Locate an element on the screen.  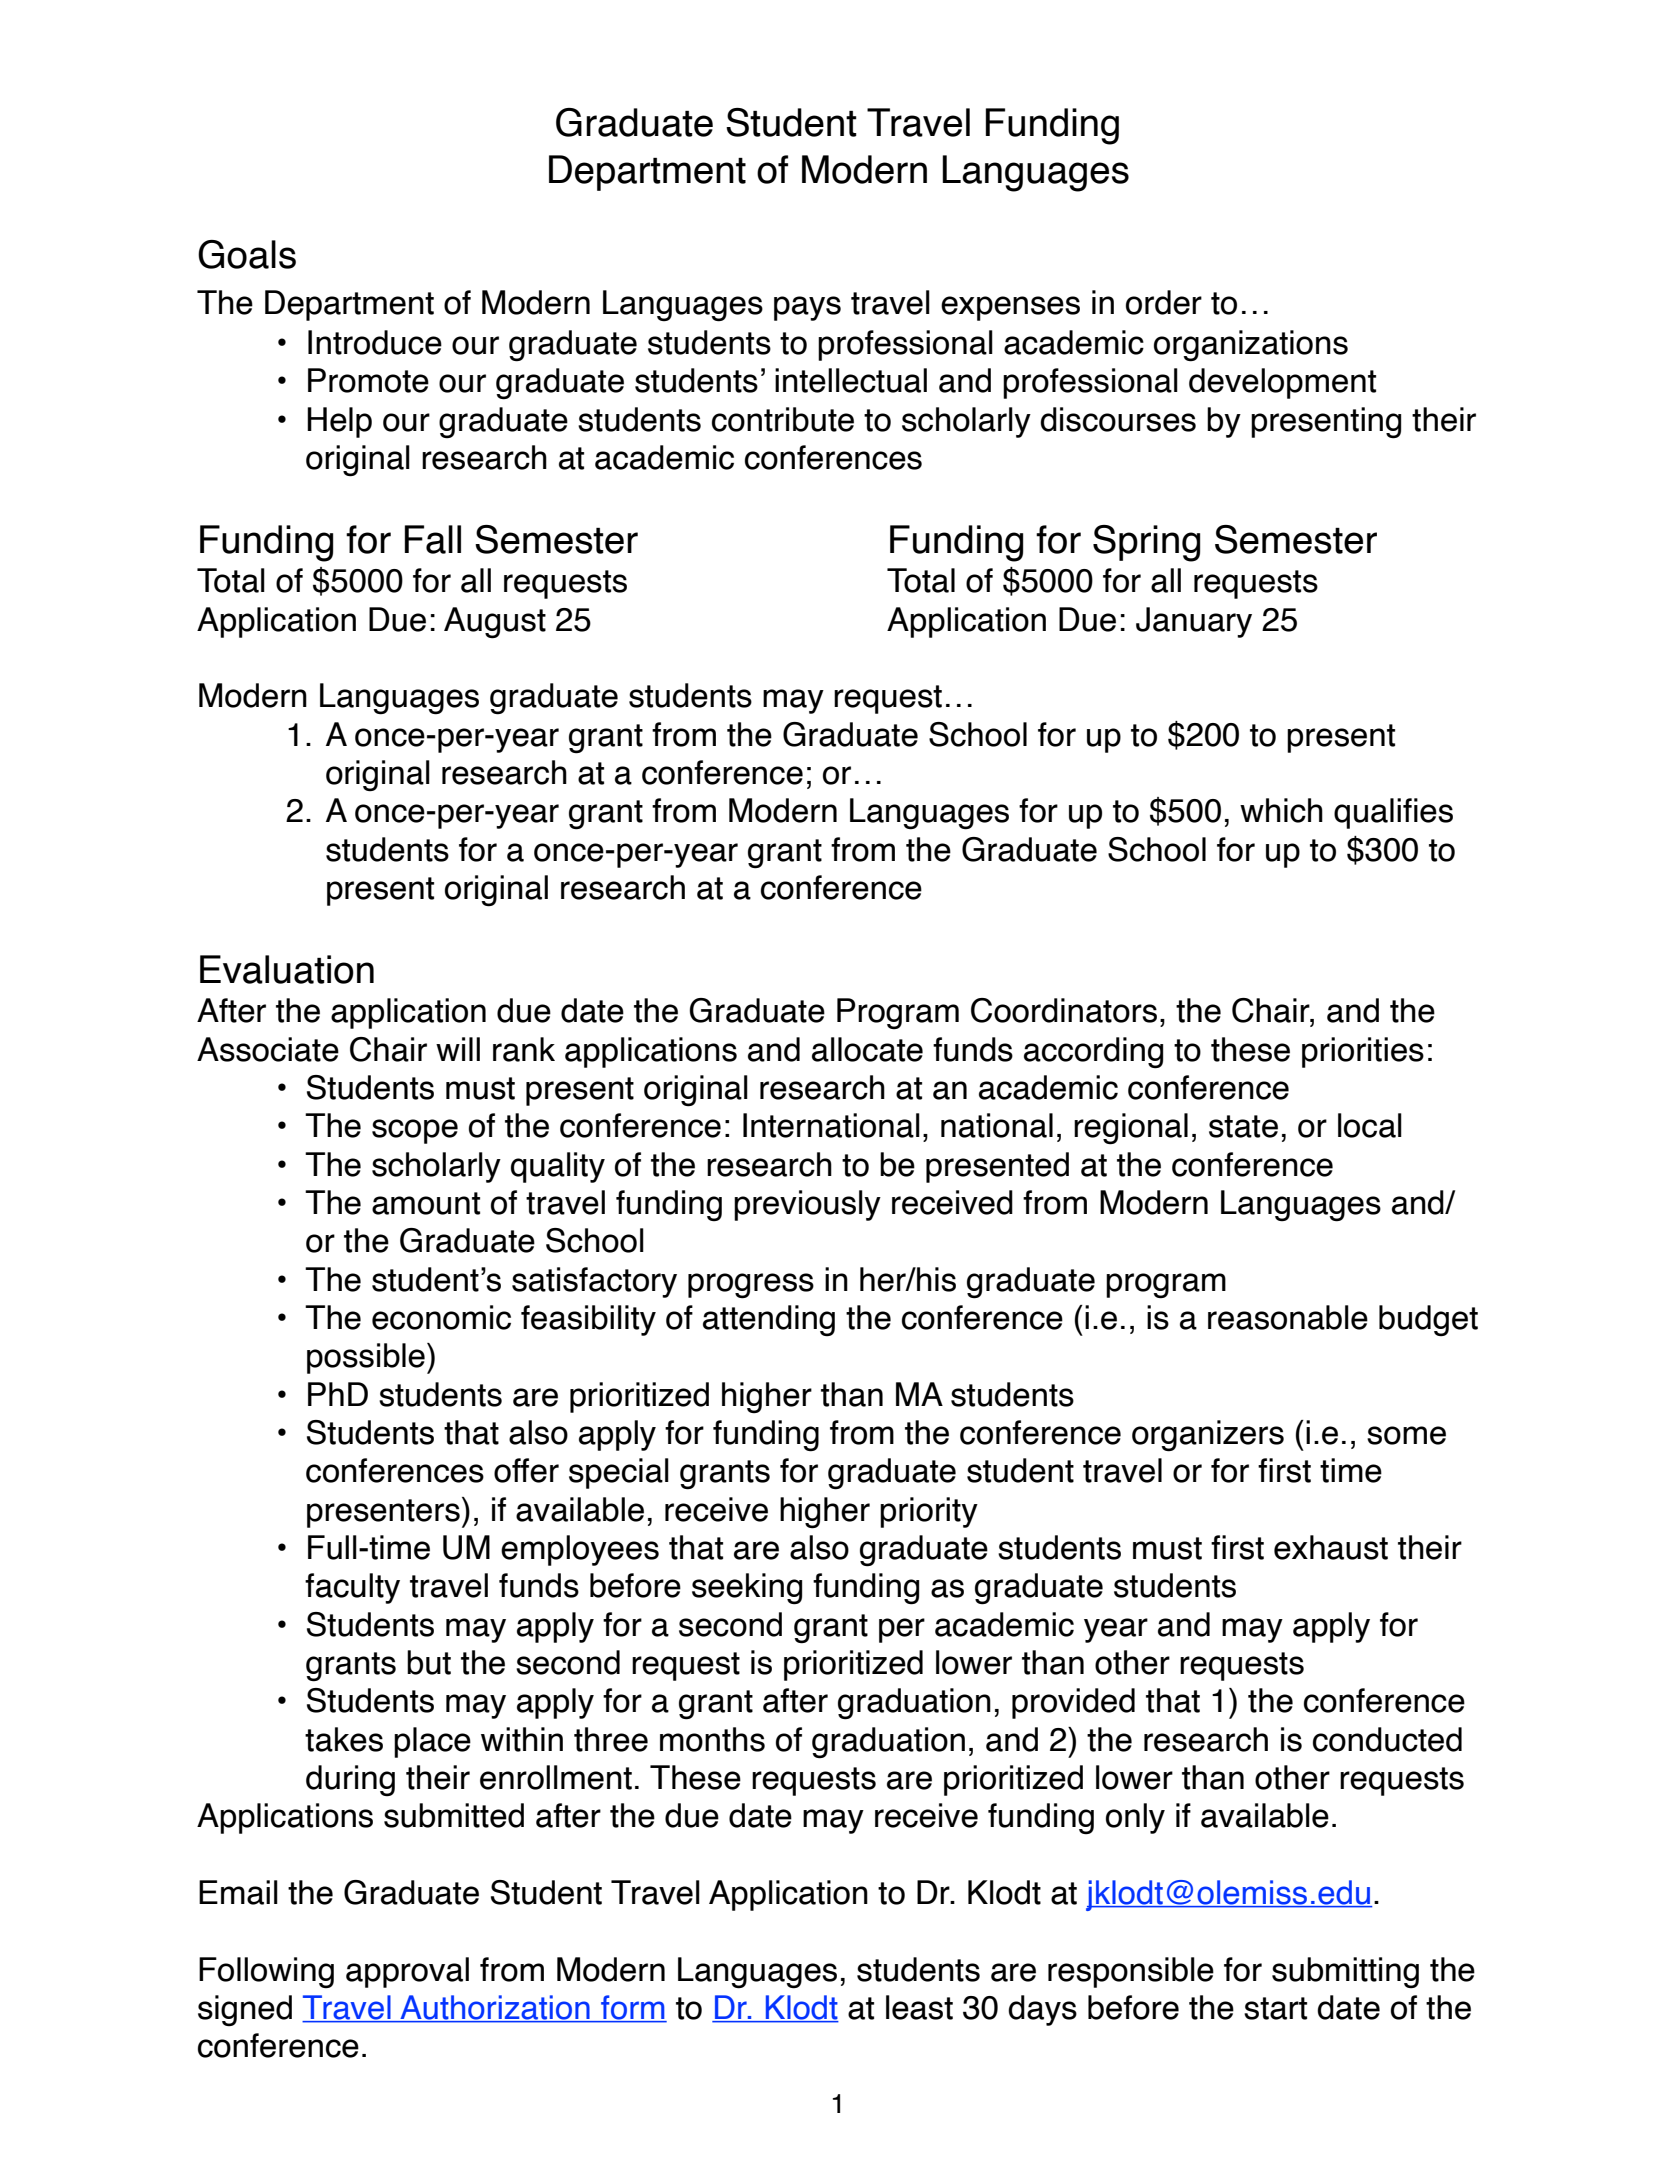
possible is located at coordinates (366, 1358).
